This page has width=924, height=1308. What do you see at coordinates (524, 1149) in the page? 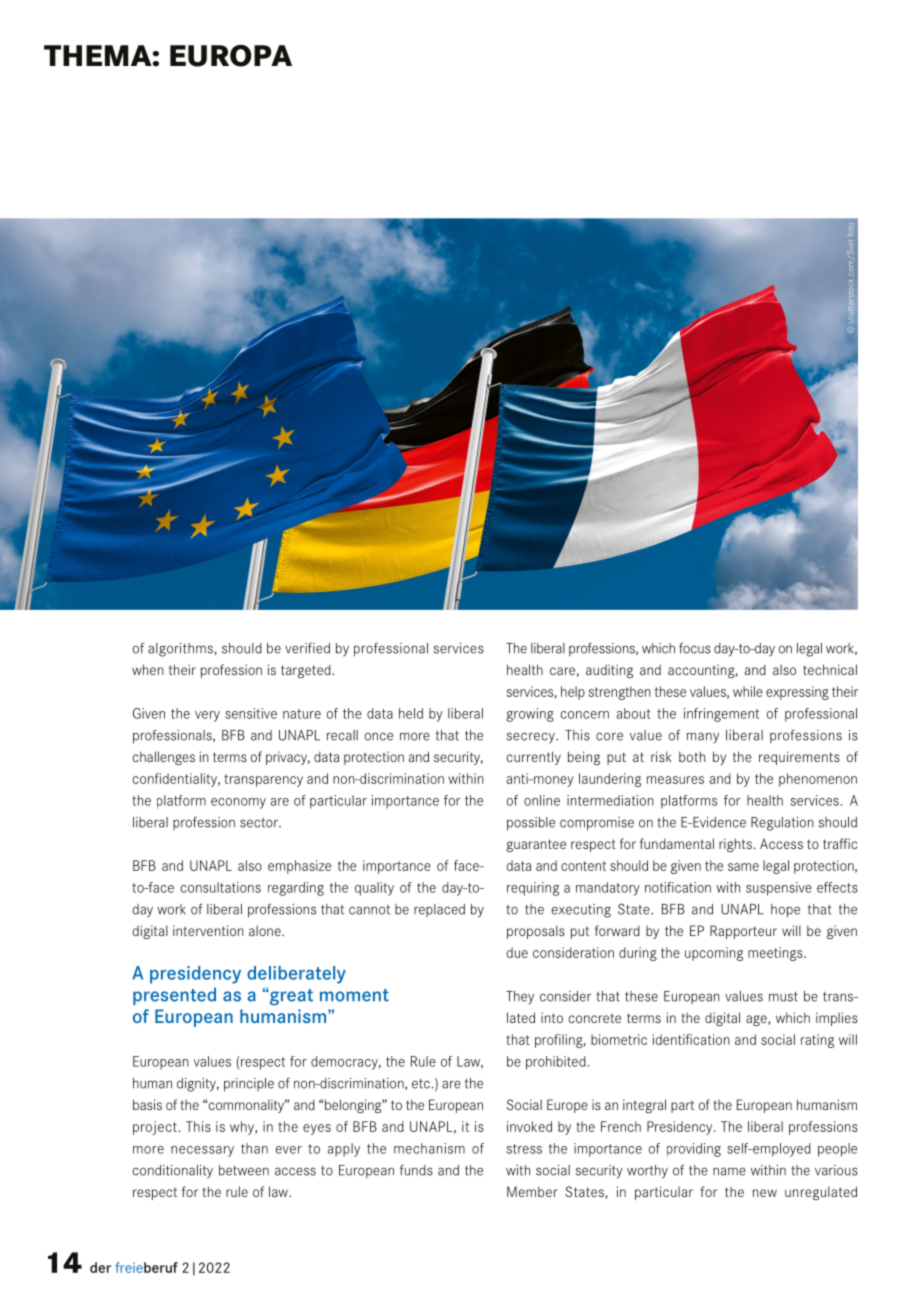
I see `stress` at bounding box center [524, 1149].
